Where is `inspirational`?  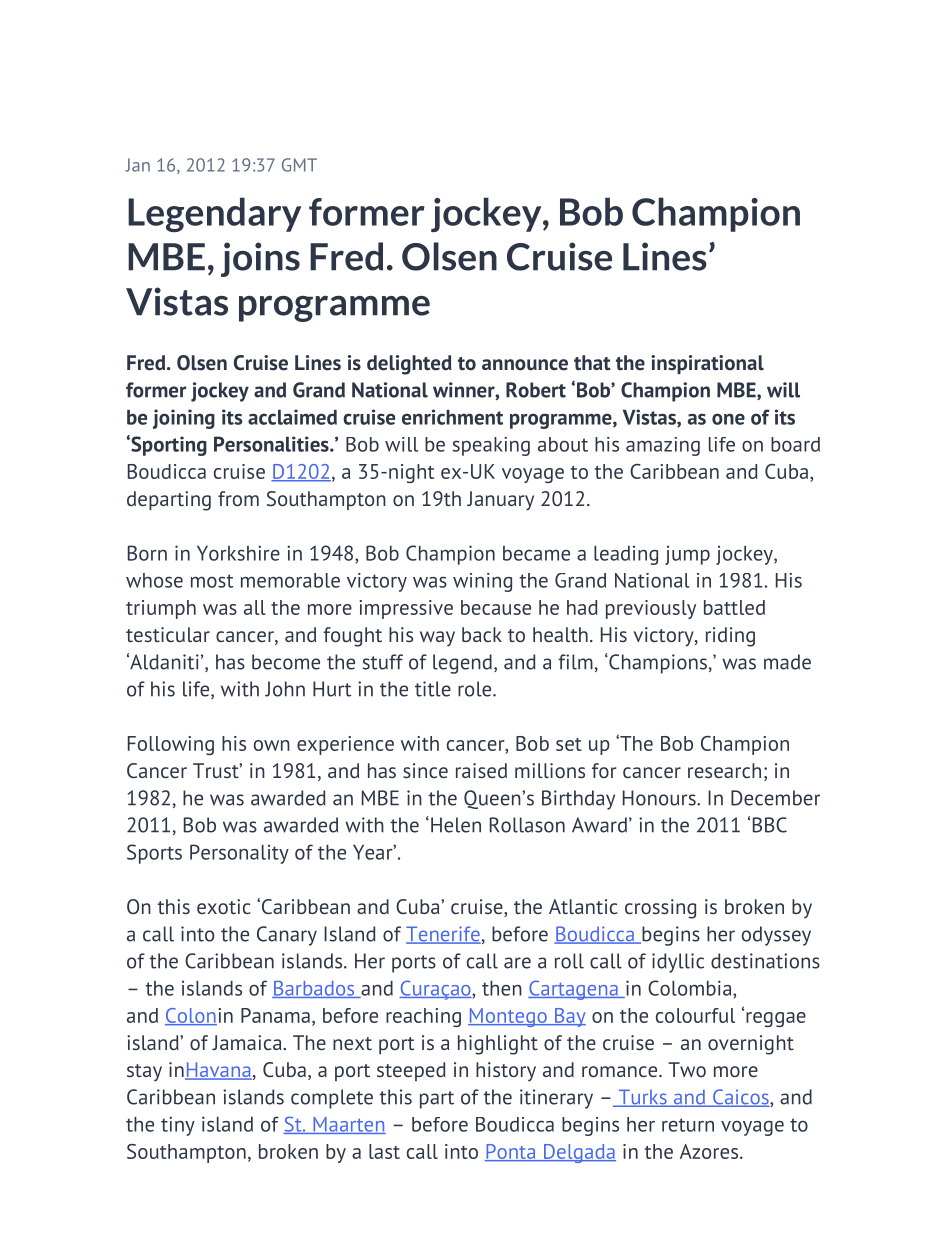
inspirational is located at coordinates (707, 364).
